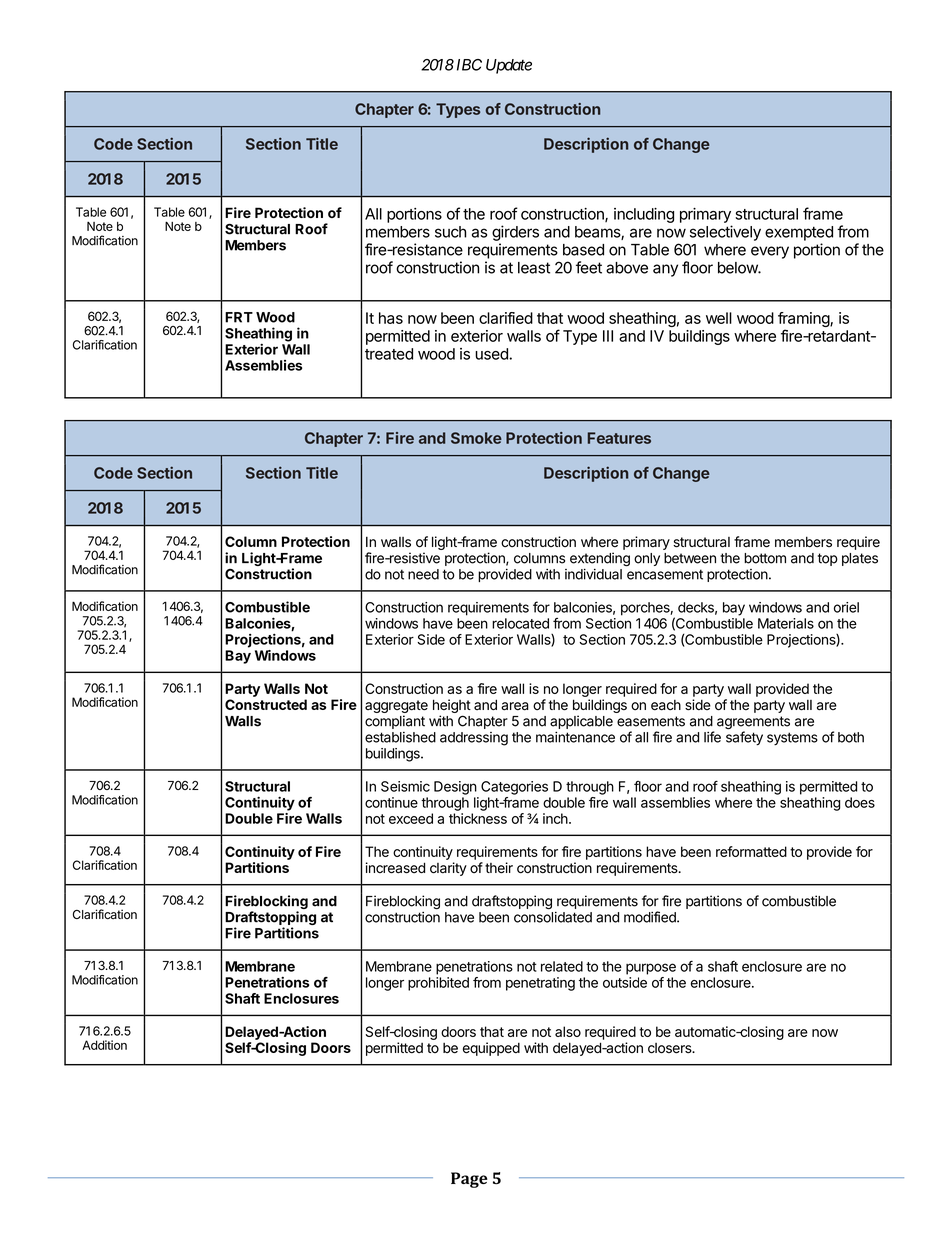 The image size is (952, 1233). What do you see at coordinates (799, 233) in the page?
I see `exempted` at bounding box center [799, 233].
